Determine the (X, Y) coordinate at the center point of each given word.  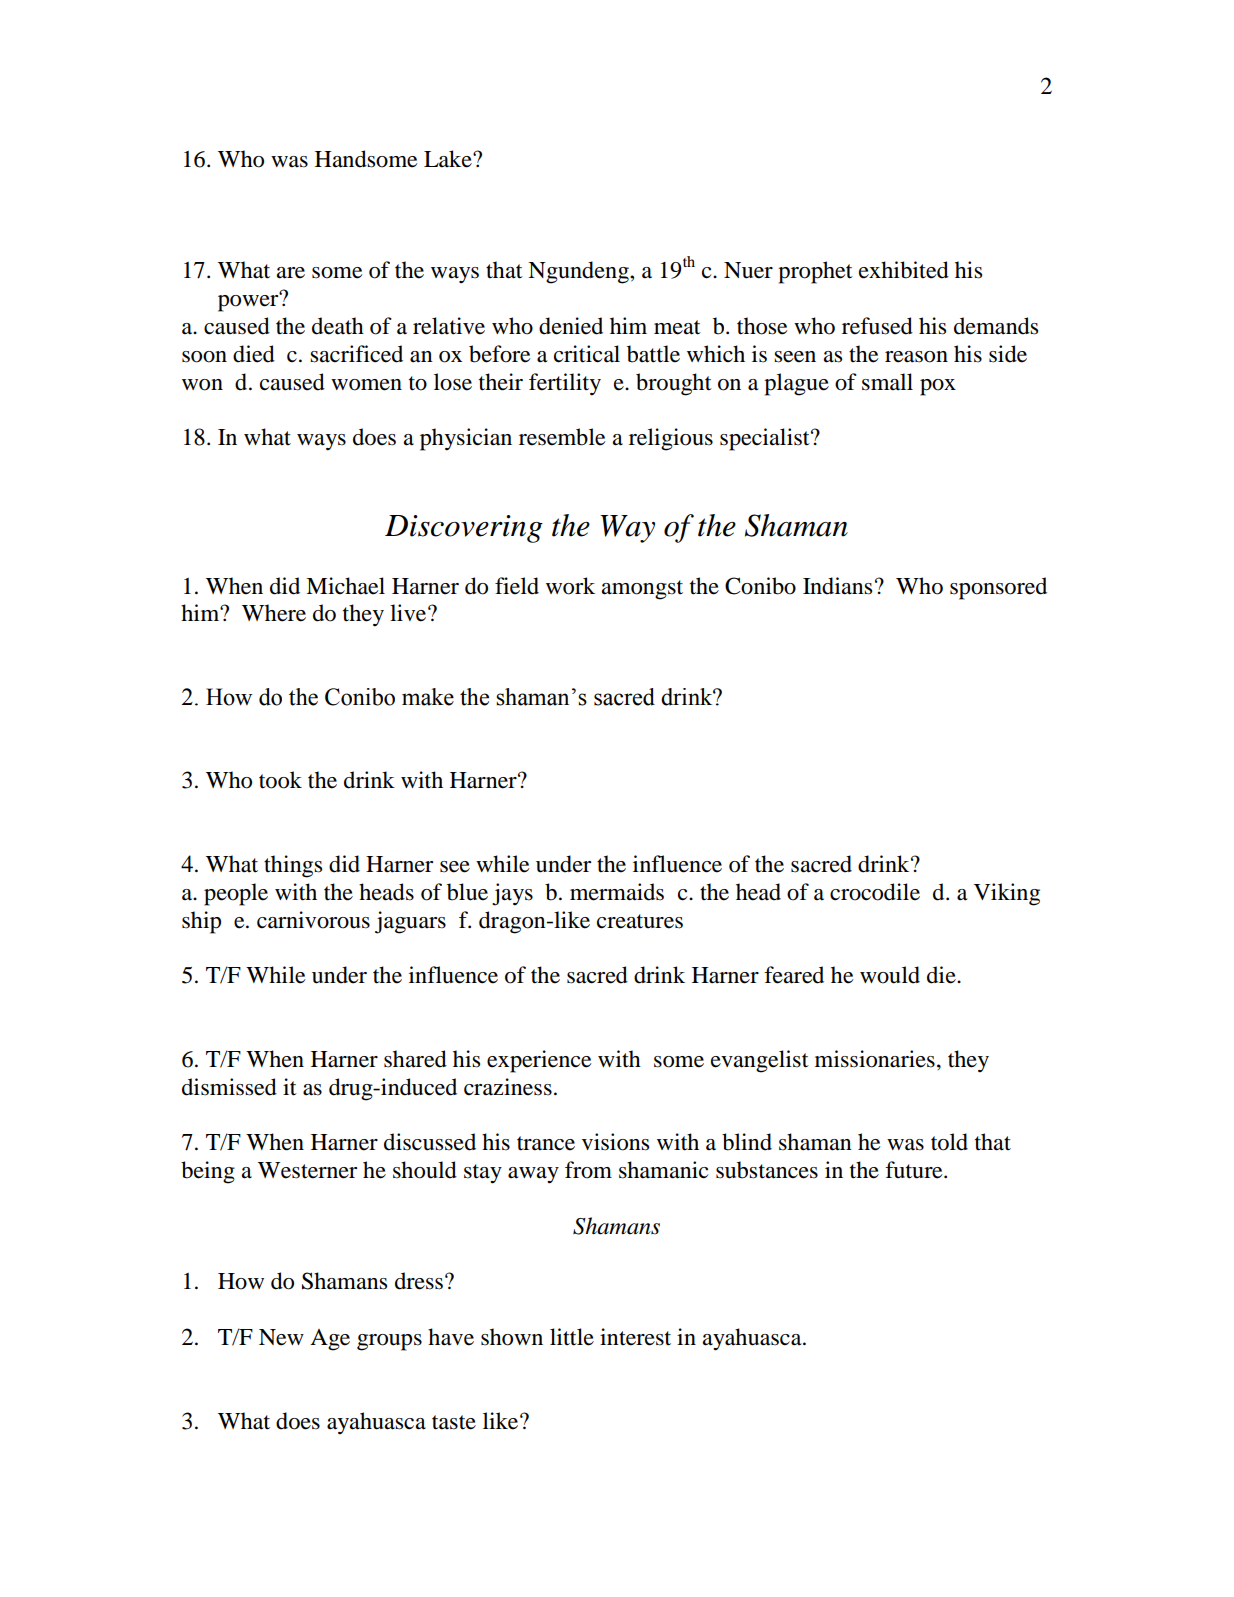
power (249, 302)
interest (635, 1337)
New (281, 1337)
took (280, 780)
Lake (449, 159)
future (915, 1170)
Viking (1007, 894)
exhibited (904, 270)
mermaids (617, 892)
